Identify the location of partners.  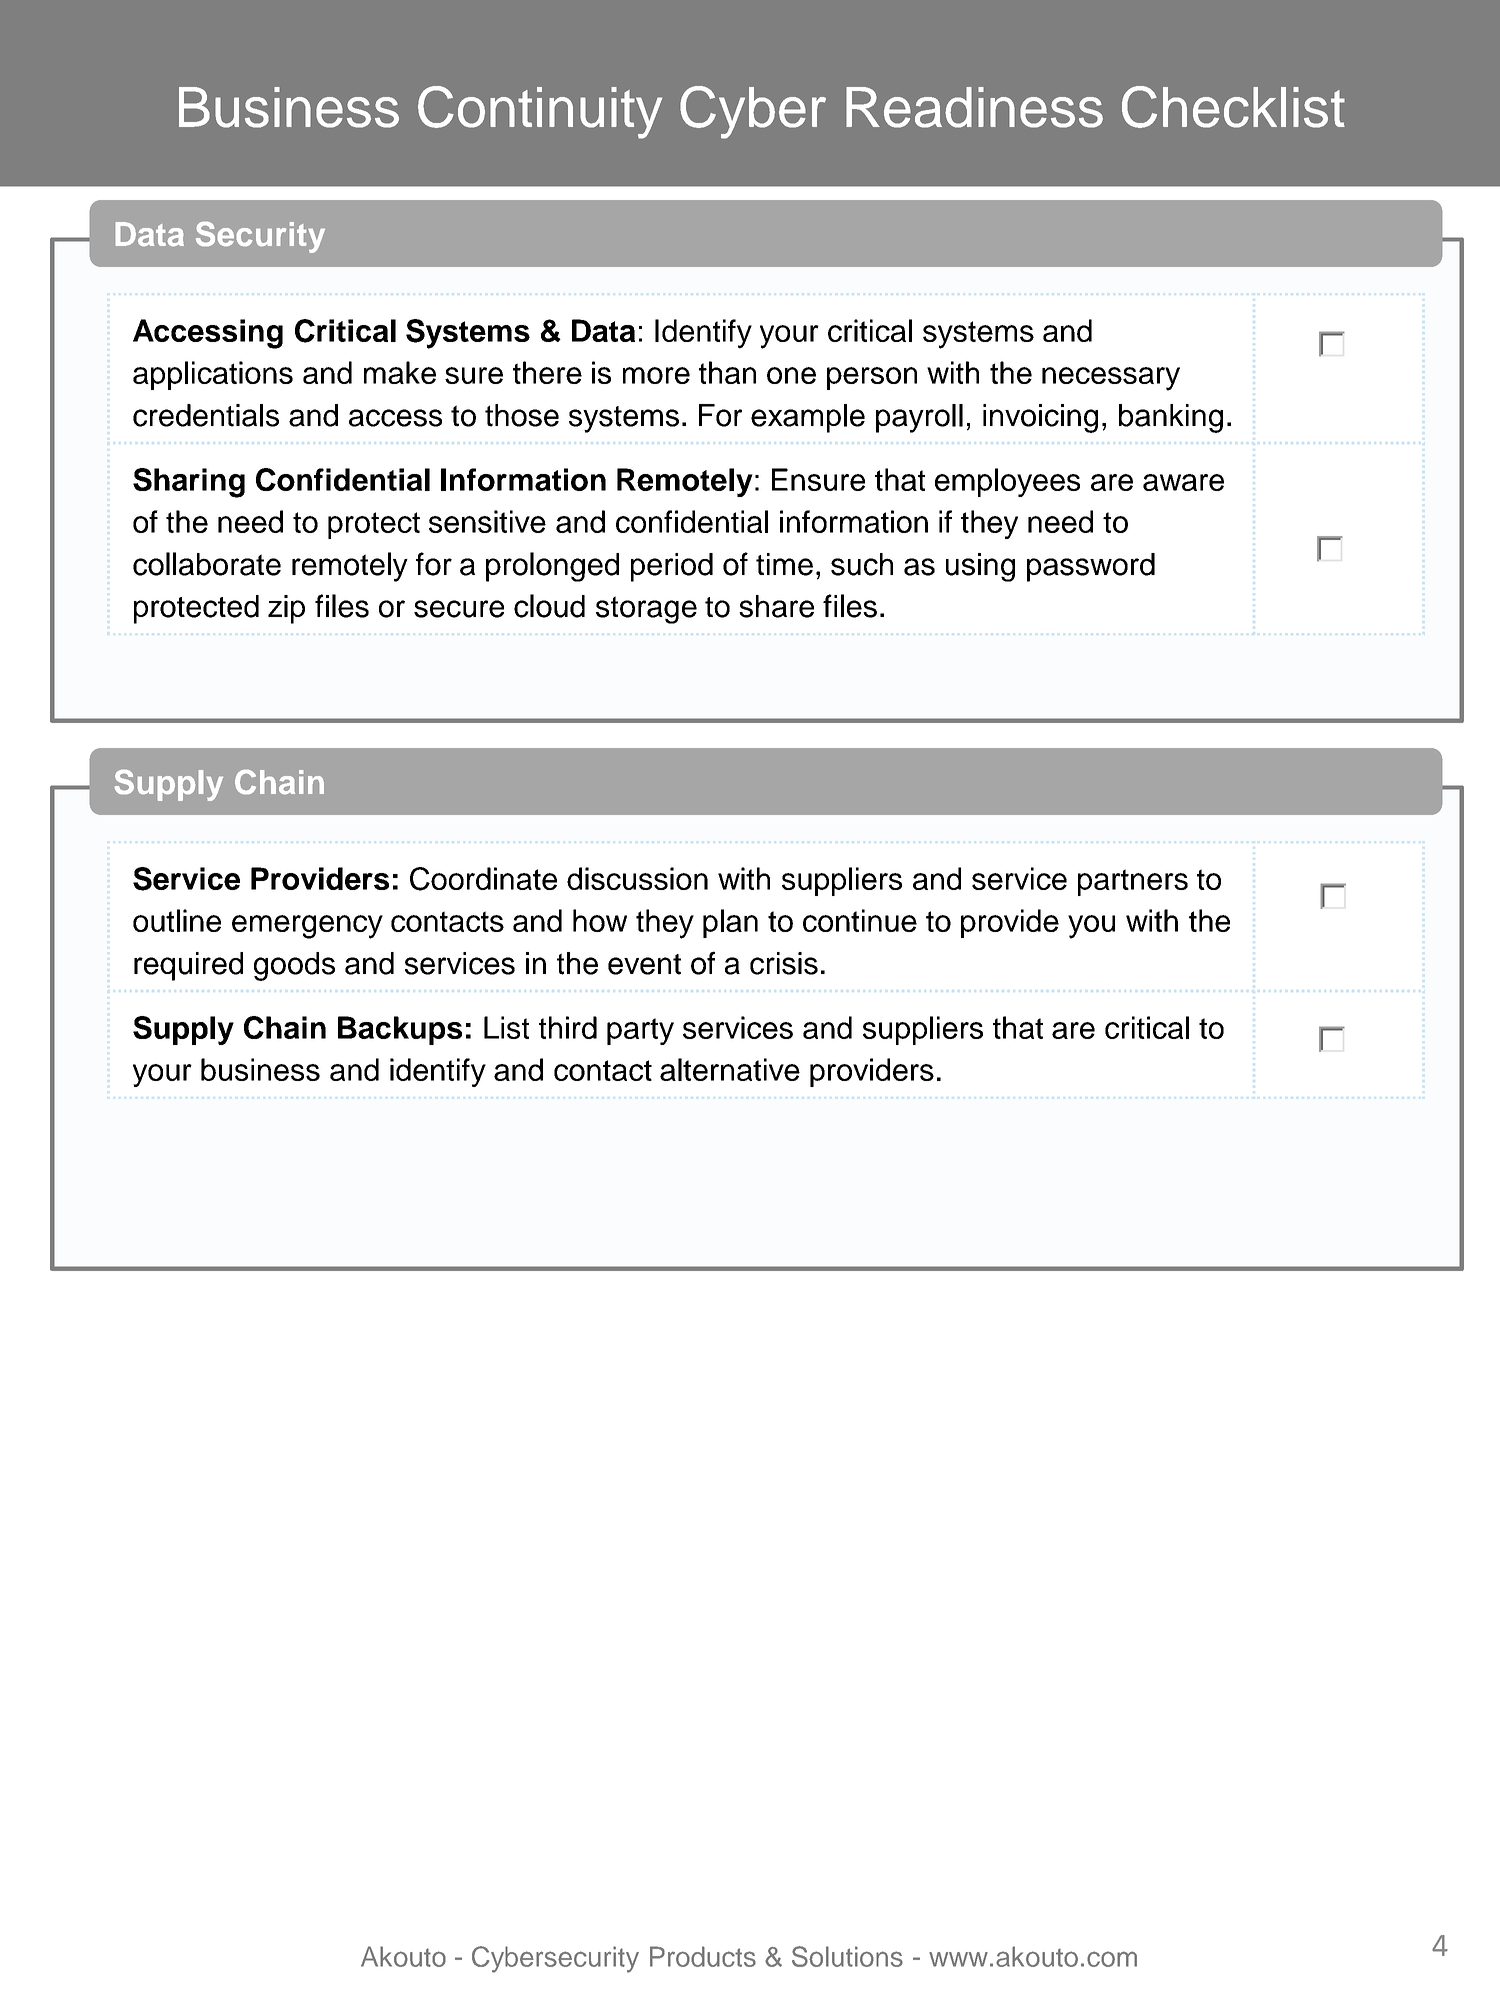
(1133, 882).
